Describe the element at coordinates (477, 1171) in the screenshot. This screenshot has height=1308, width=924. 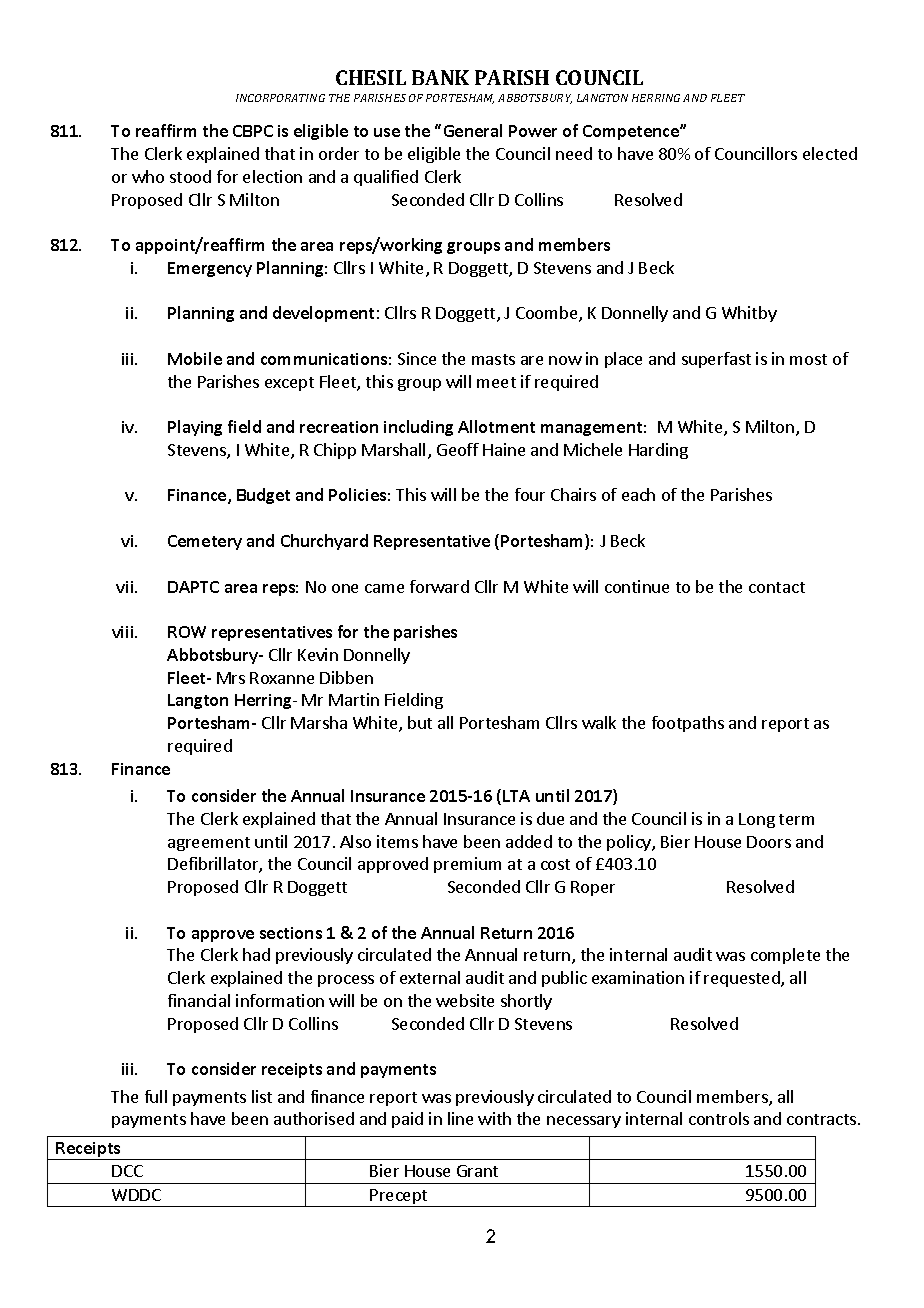
I see `Grant` at that location.
